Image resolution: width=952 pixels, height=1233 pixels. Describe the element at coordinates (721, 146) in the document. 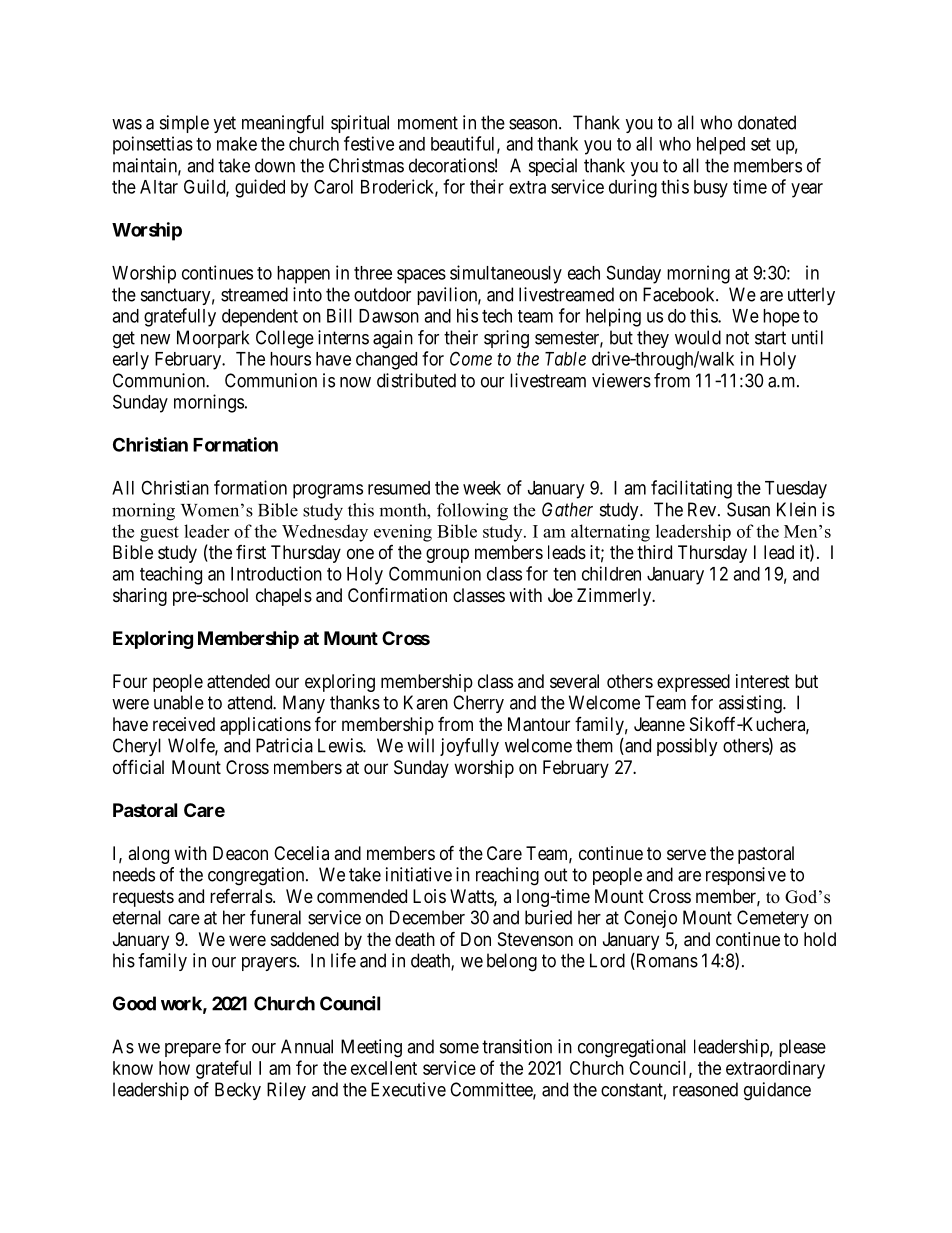

I see `helped` at that location.
